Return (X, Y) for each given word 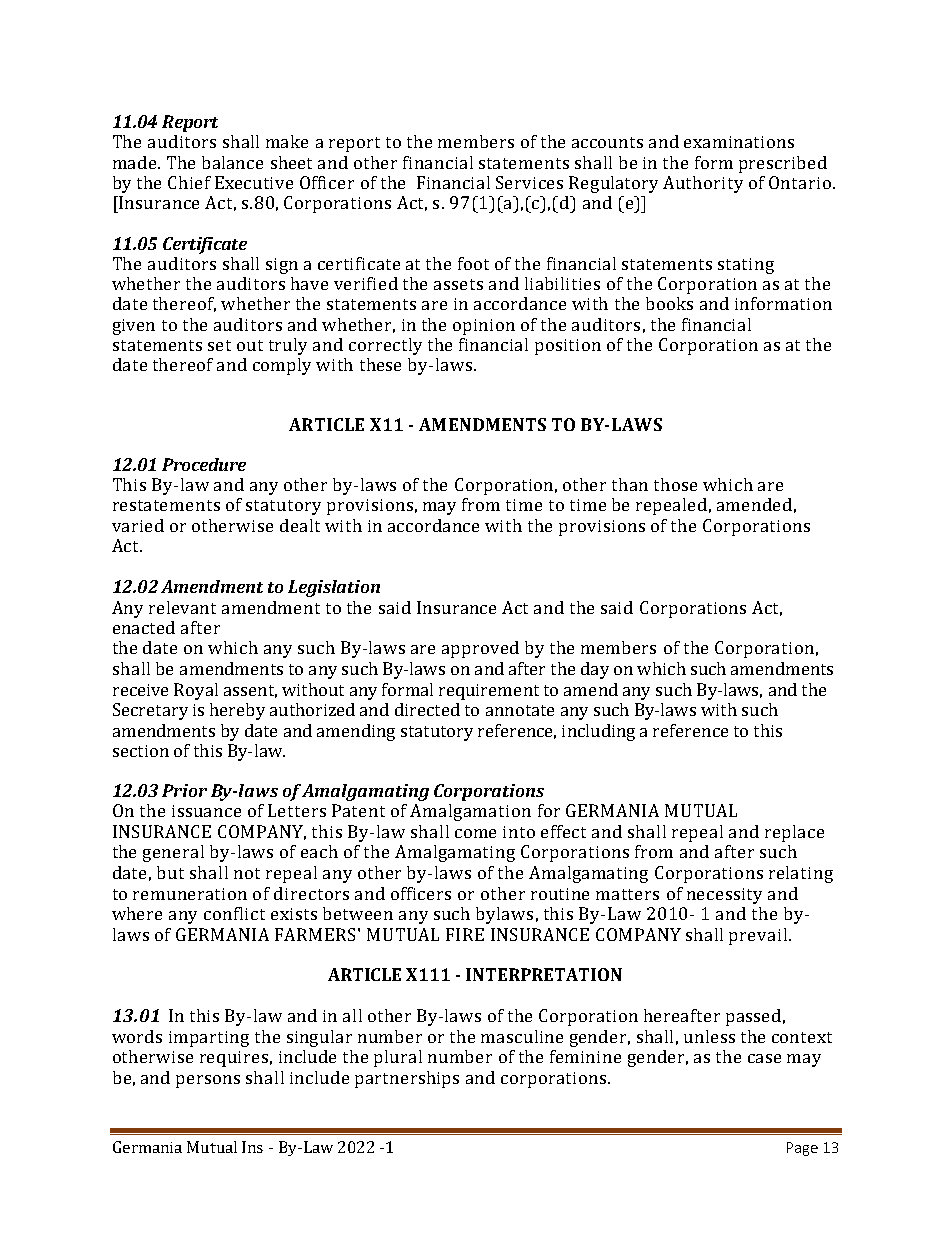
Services (529, 182)
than (630, 484)
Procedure (204, 464)
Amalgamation (470, 812)
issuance (206, 811)
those (675, 484)
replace (794, 833)
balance (232, 162)
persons (208, 1081)
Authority (703, 184)
